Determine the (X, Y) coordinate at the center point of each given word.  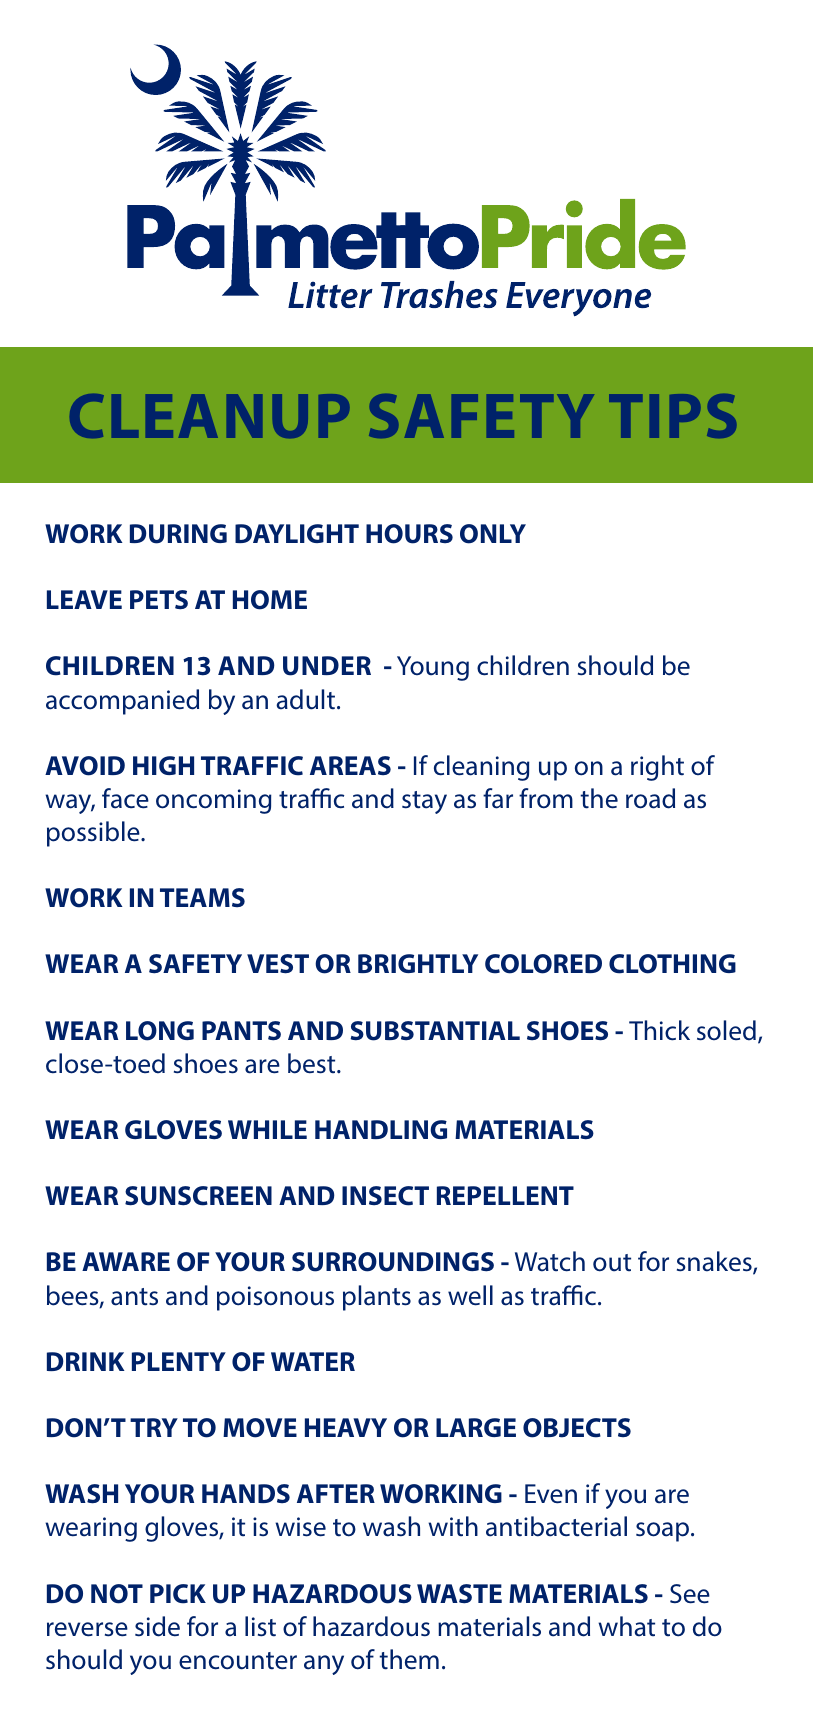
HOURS (409, 534)
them (409, 1659)
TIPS (672, 416)
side (157, 1626)
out (612, 1263)
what (626, 1626)
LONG (160, 1031)
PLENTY (179, 1361)
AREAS (350, 765)
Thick (659, 1030)
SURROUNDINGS (393, 1262)
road (650, 798)
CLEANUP (209, 416)
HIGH (163, 765)
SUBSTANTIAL (435, 1031)
